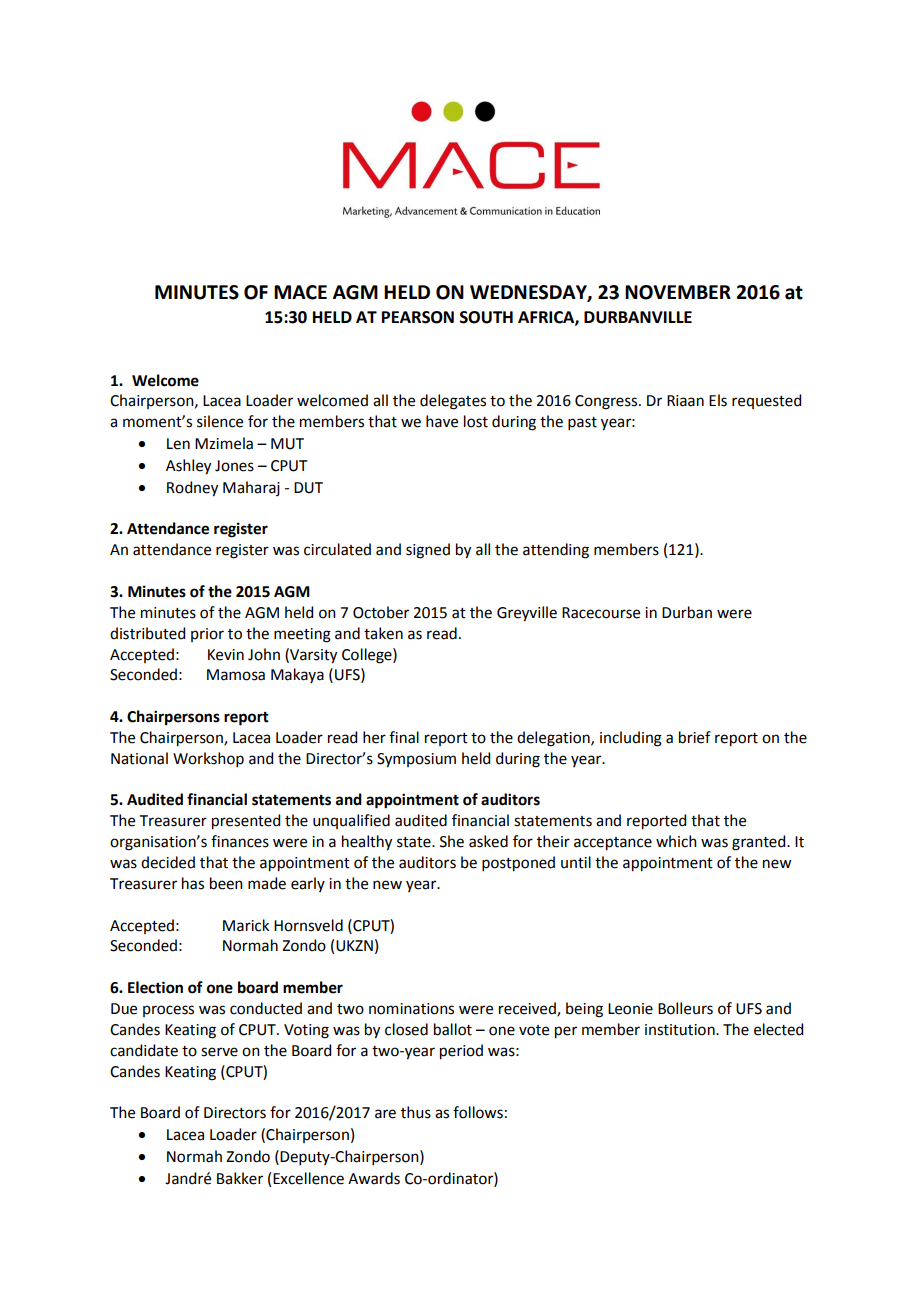 The image size is (924, 1307). I want to click on institution, so click(681, 1030).
